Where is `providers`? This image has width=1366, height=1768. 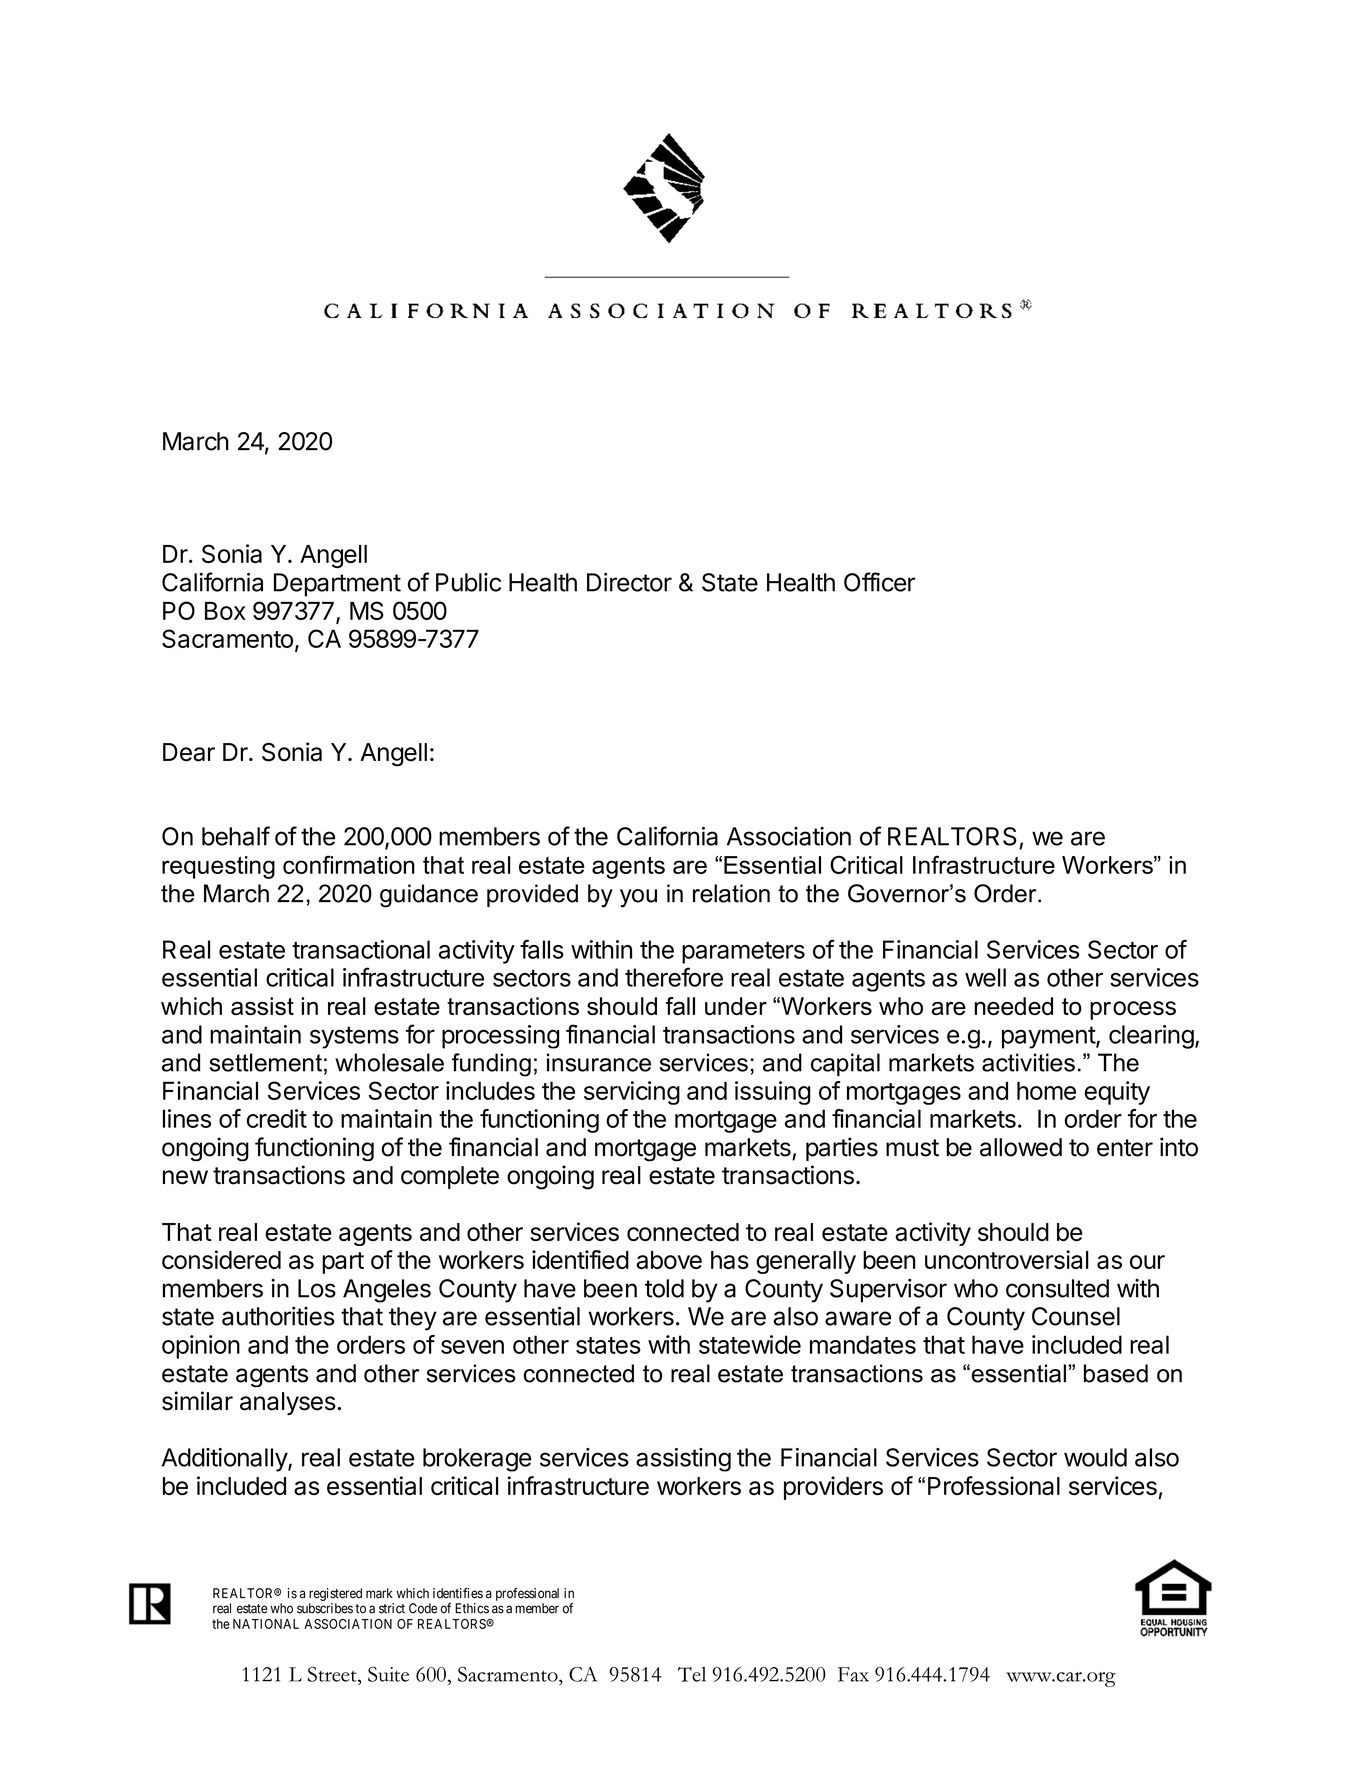 providers is located at coordinates (833, 1488).
